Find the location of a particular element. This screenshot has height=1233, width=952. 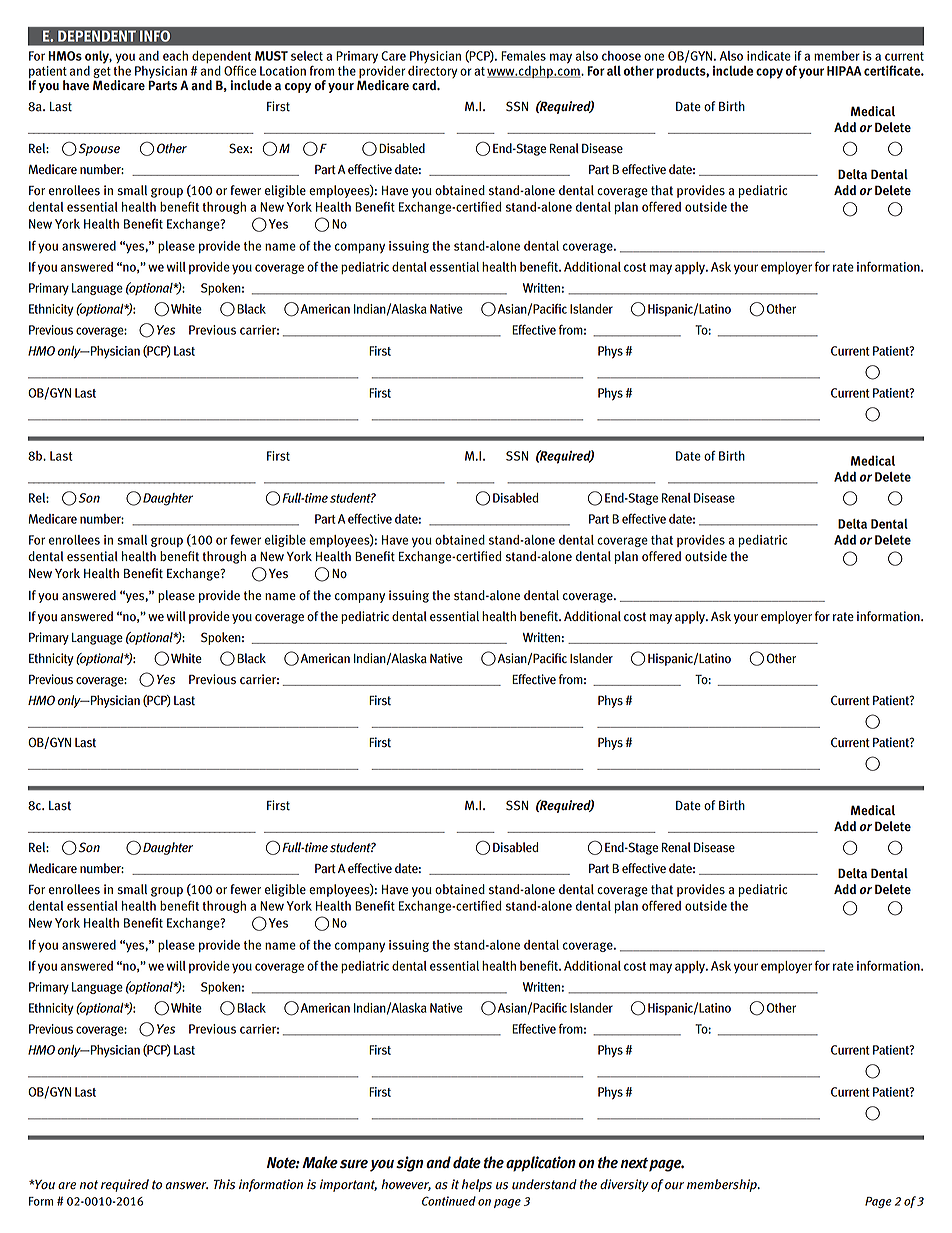

Make is located at coordinates (320, 1162).
